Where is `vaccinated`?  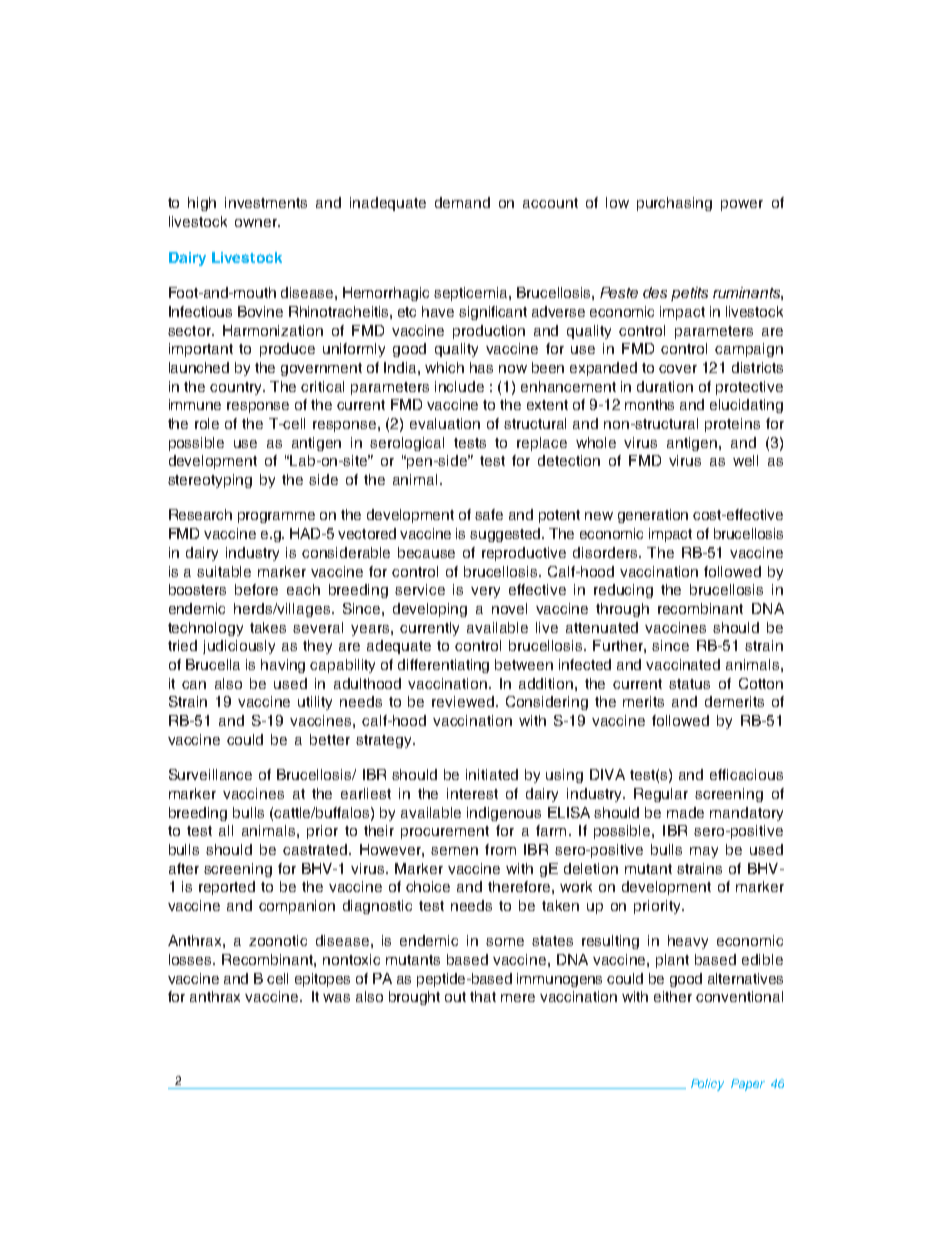
vaccinated is located at coordinates (683, 664).
